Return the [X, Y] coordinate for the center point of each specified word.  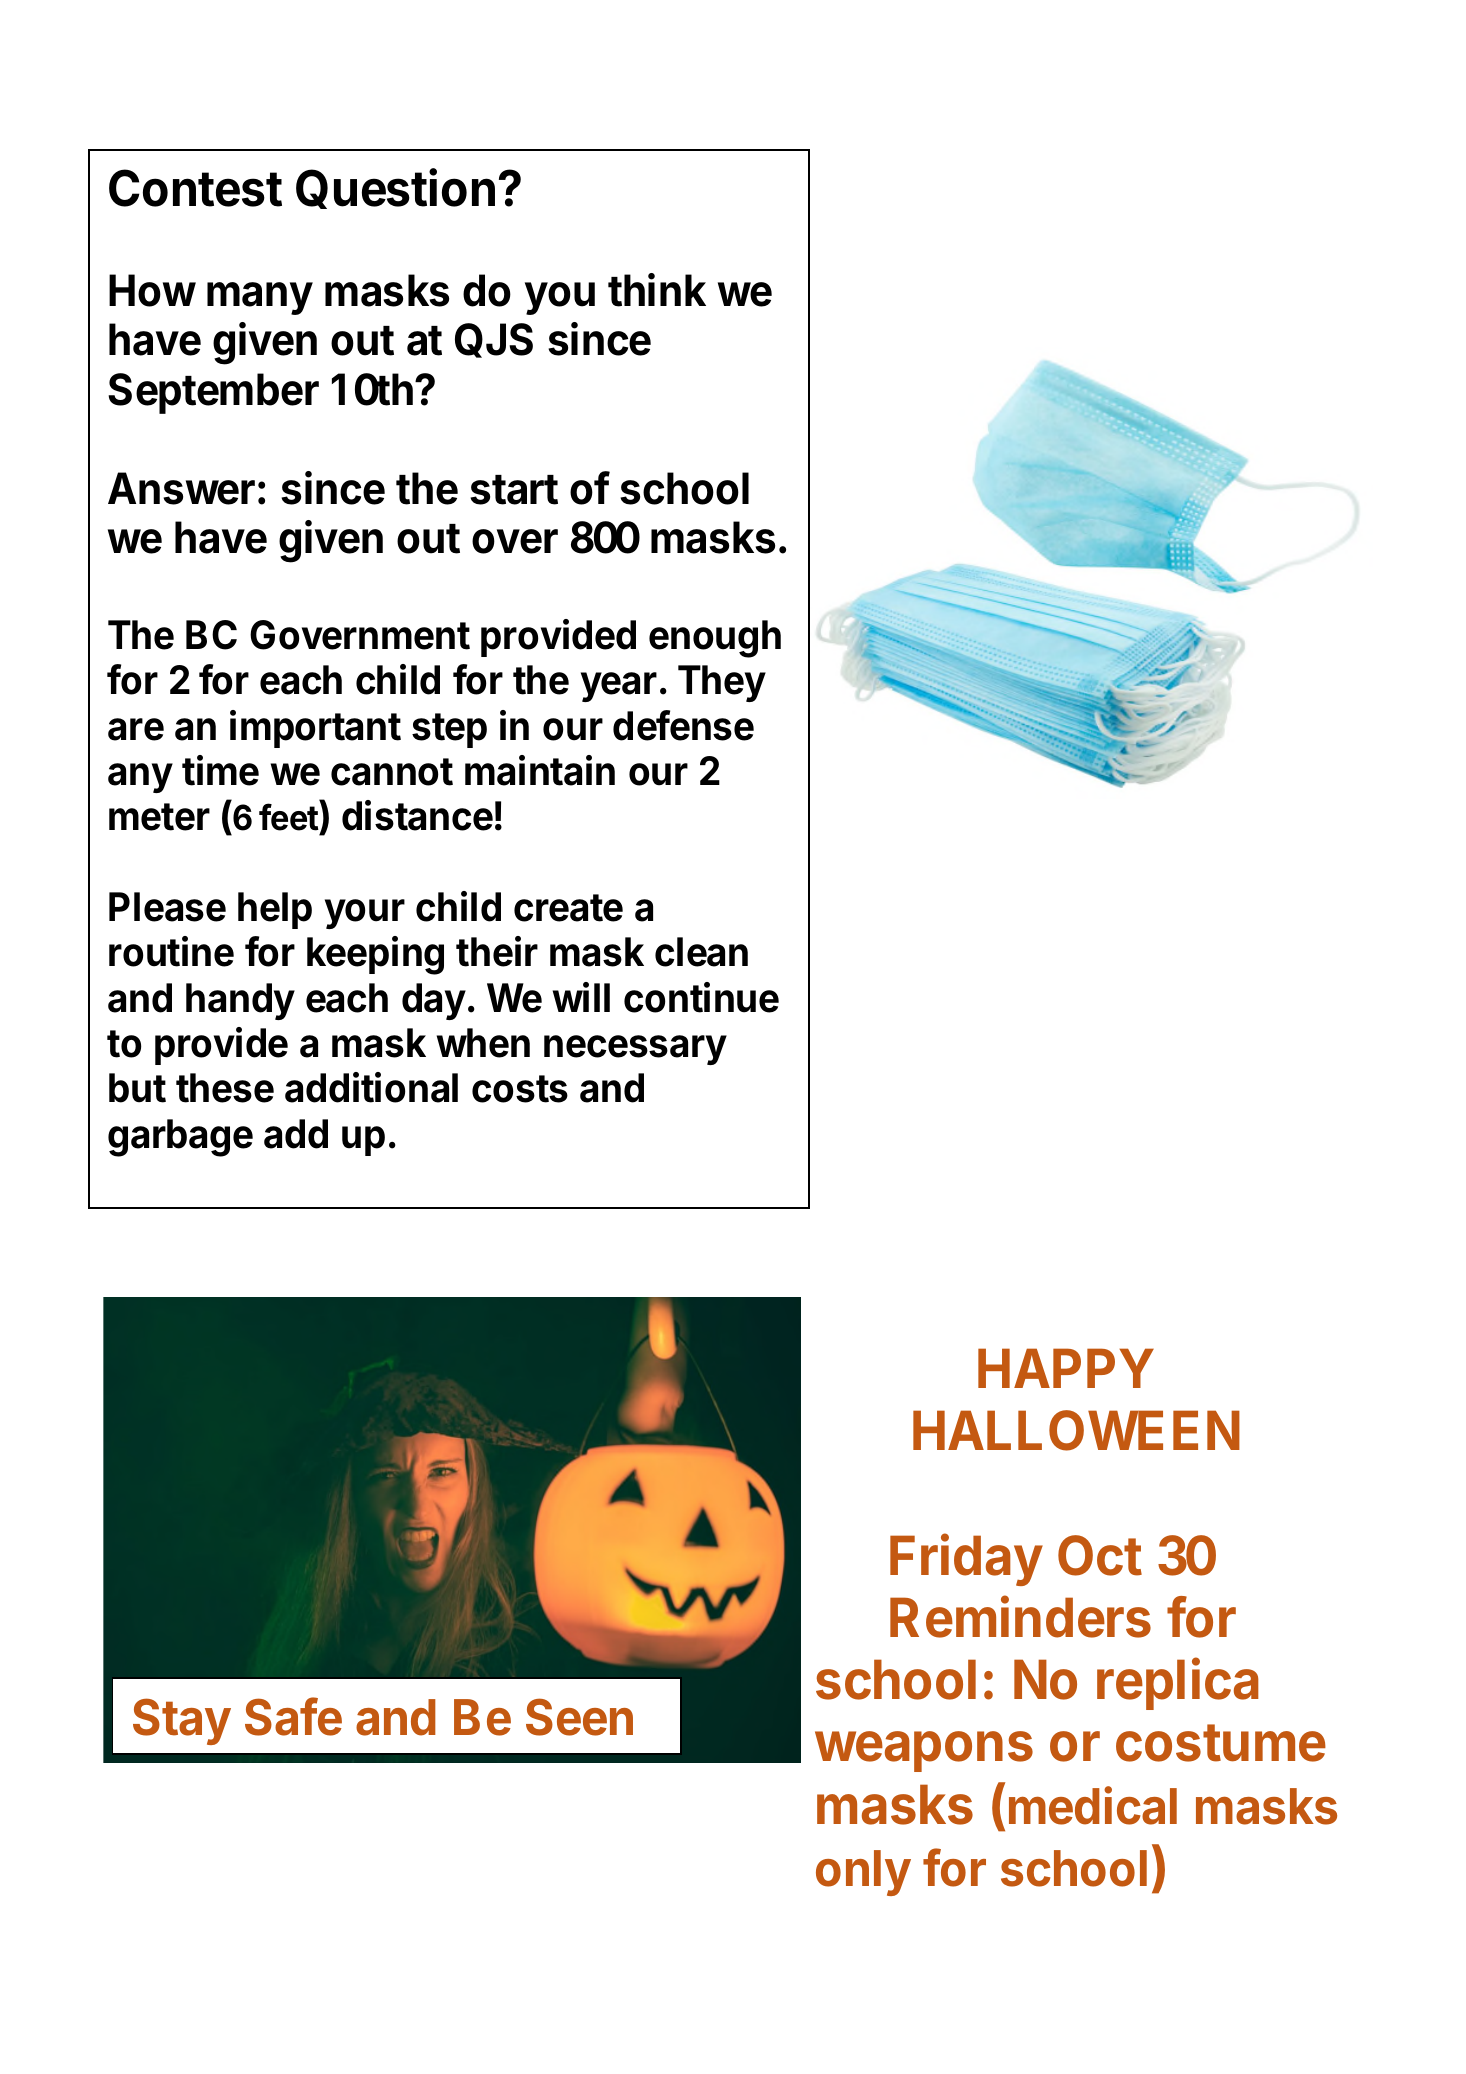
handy [240, 1001]
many [260, 298]
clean [701, 952]
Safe [293, 1716]
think [657, 290]
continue [701, 997]
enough [715, 639]
